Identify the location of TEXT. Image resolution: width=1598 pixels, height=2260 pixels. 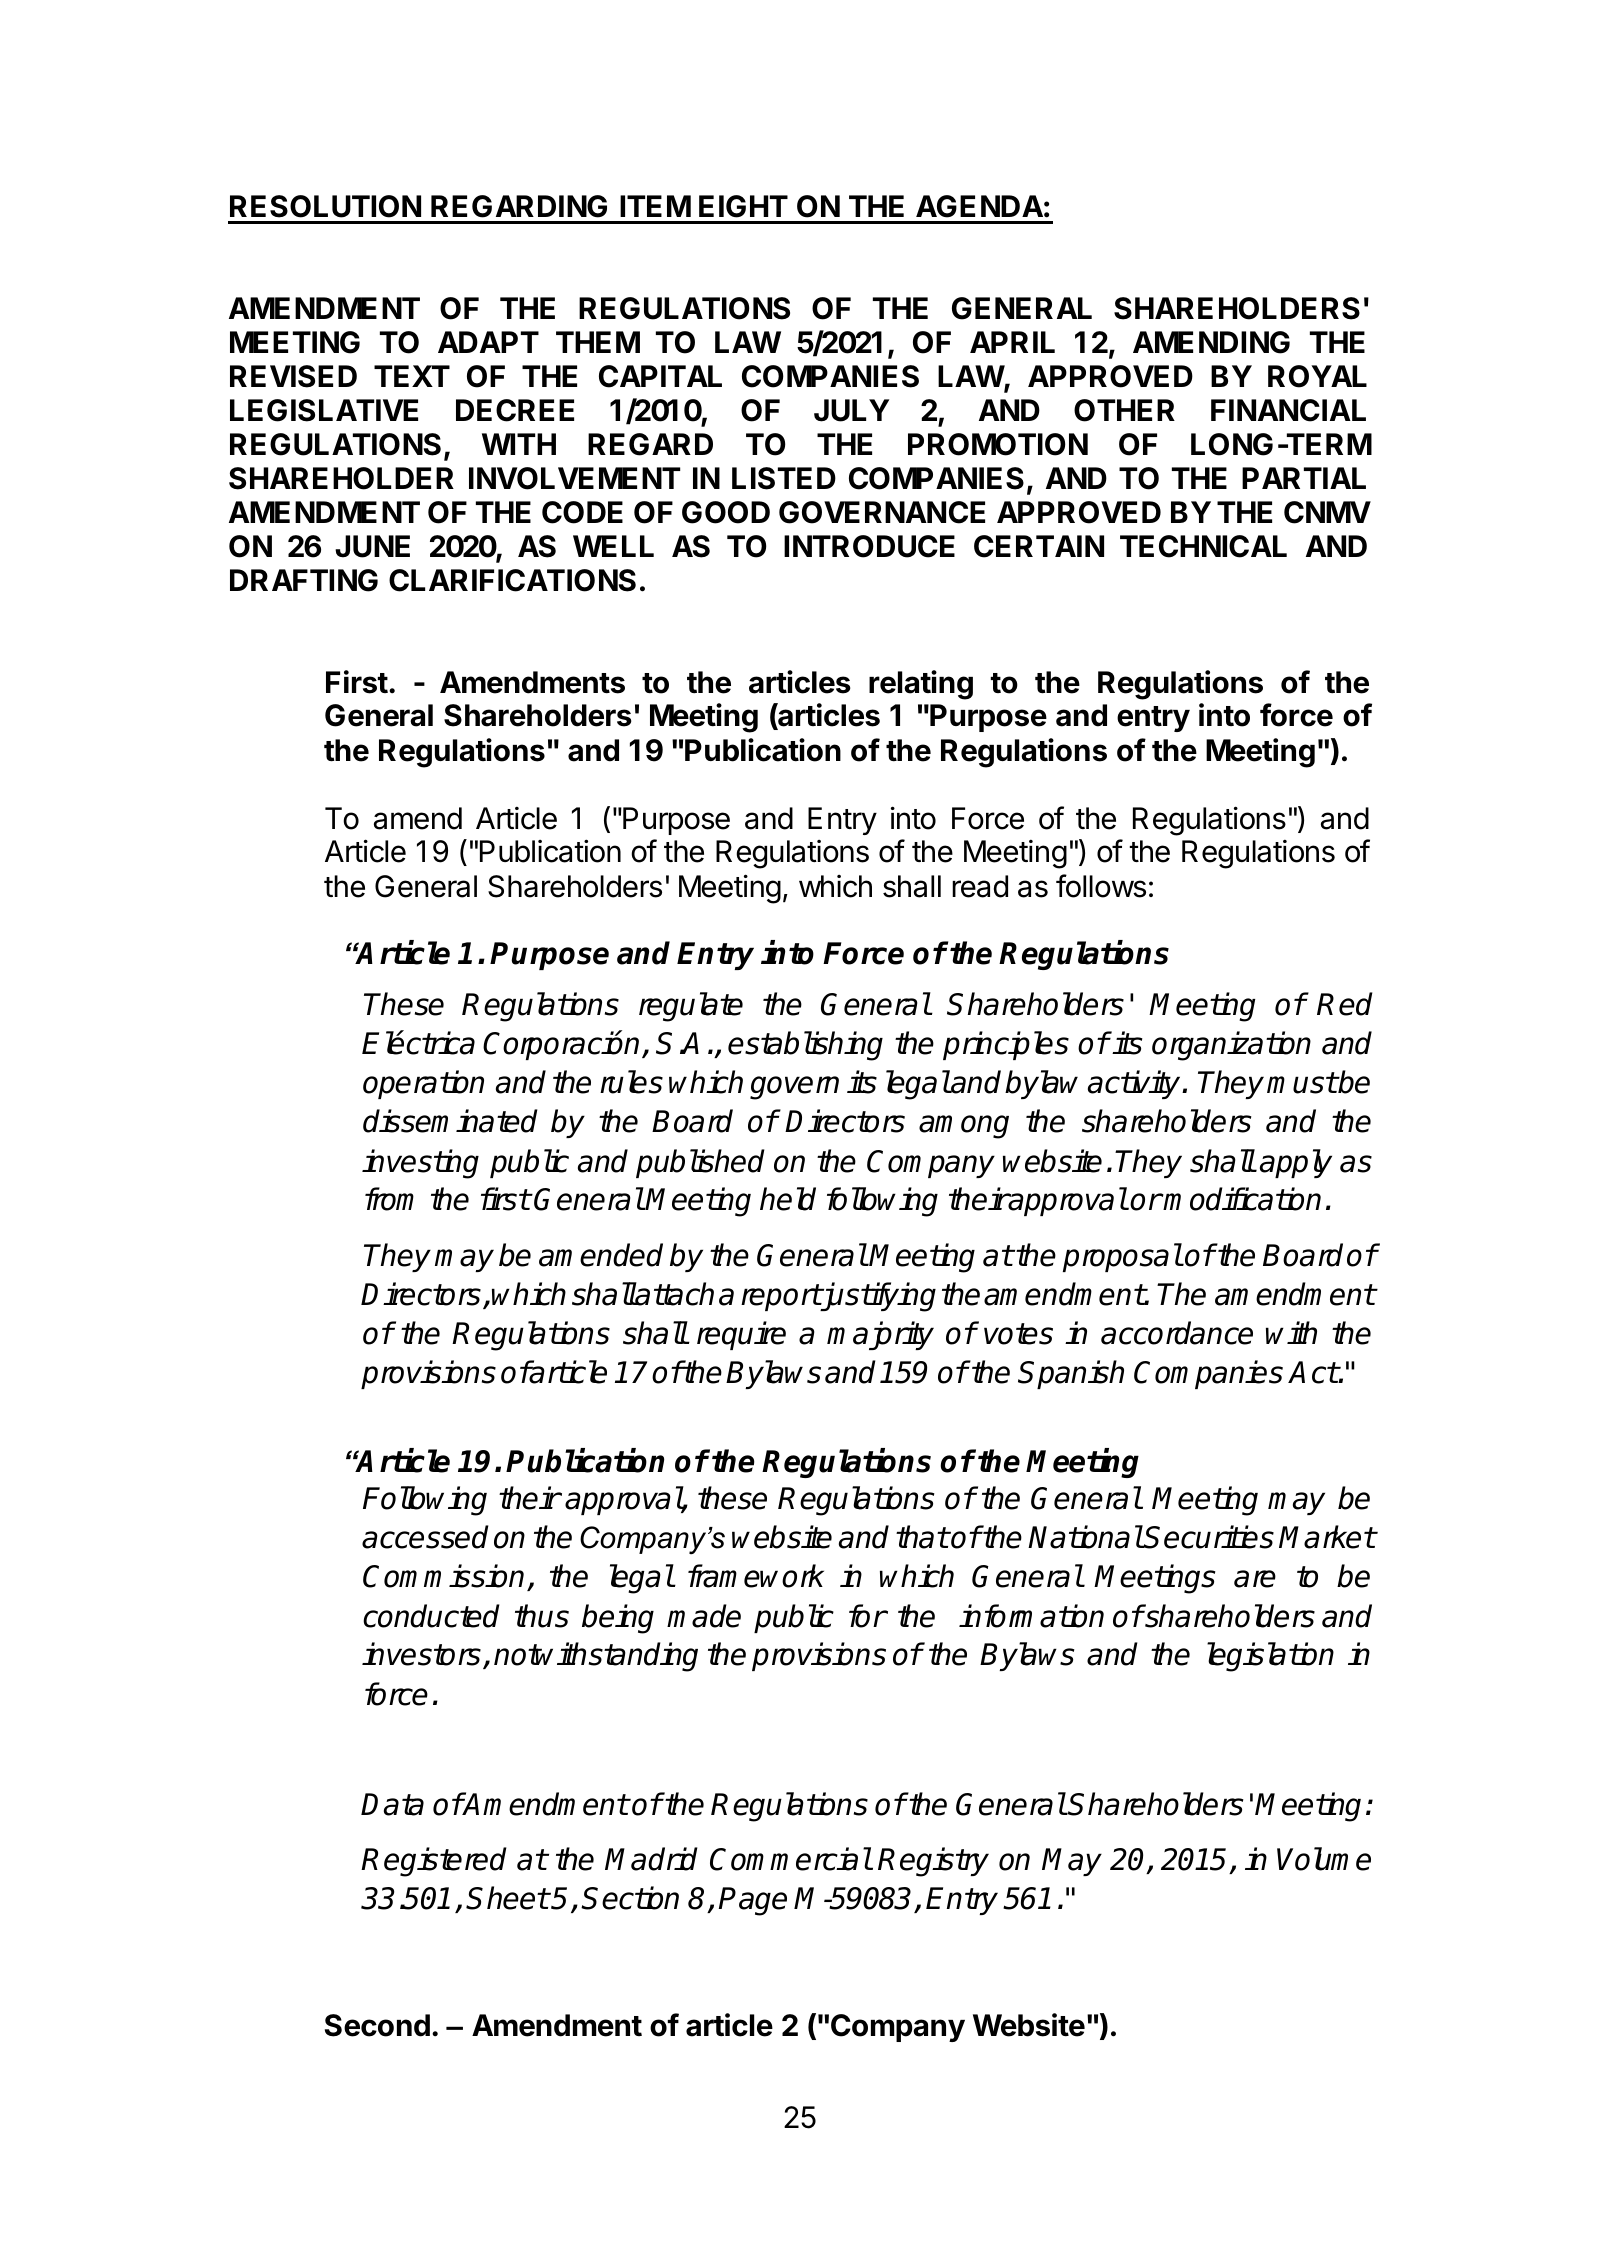
(412, 376).
